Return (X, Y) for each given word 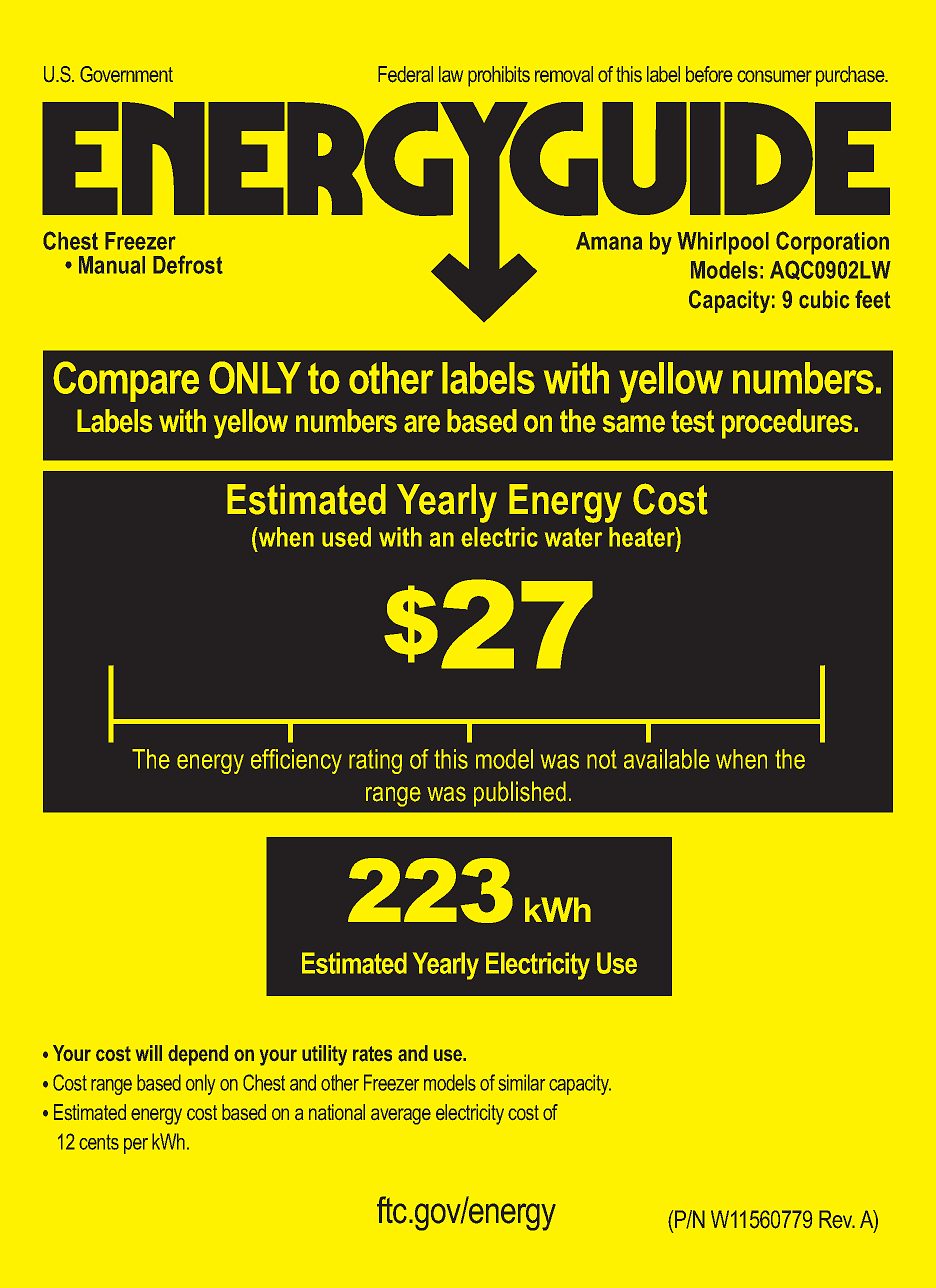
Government (126, 74)
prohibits (499, 76)
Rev (837, 1219)
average (401, 1116)
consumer (774, 76)
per (136, 1146)
